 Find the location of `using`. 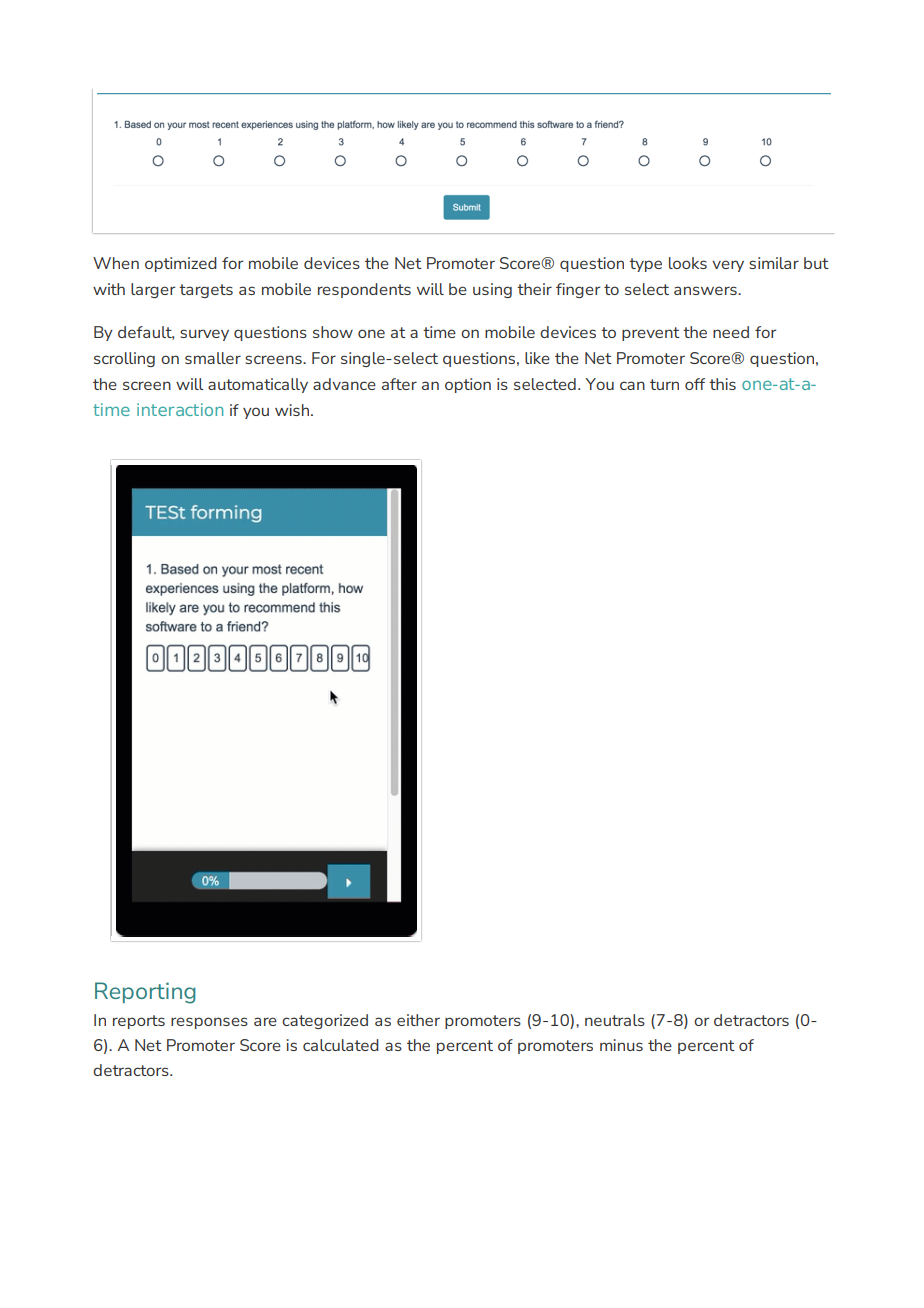

using is located at coordinates (492, 290).
